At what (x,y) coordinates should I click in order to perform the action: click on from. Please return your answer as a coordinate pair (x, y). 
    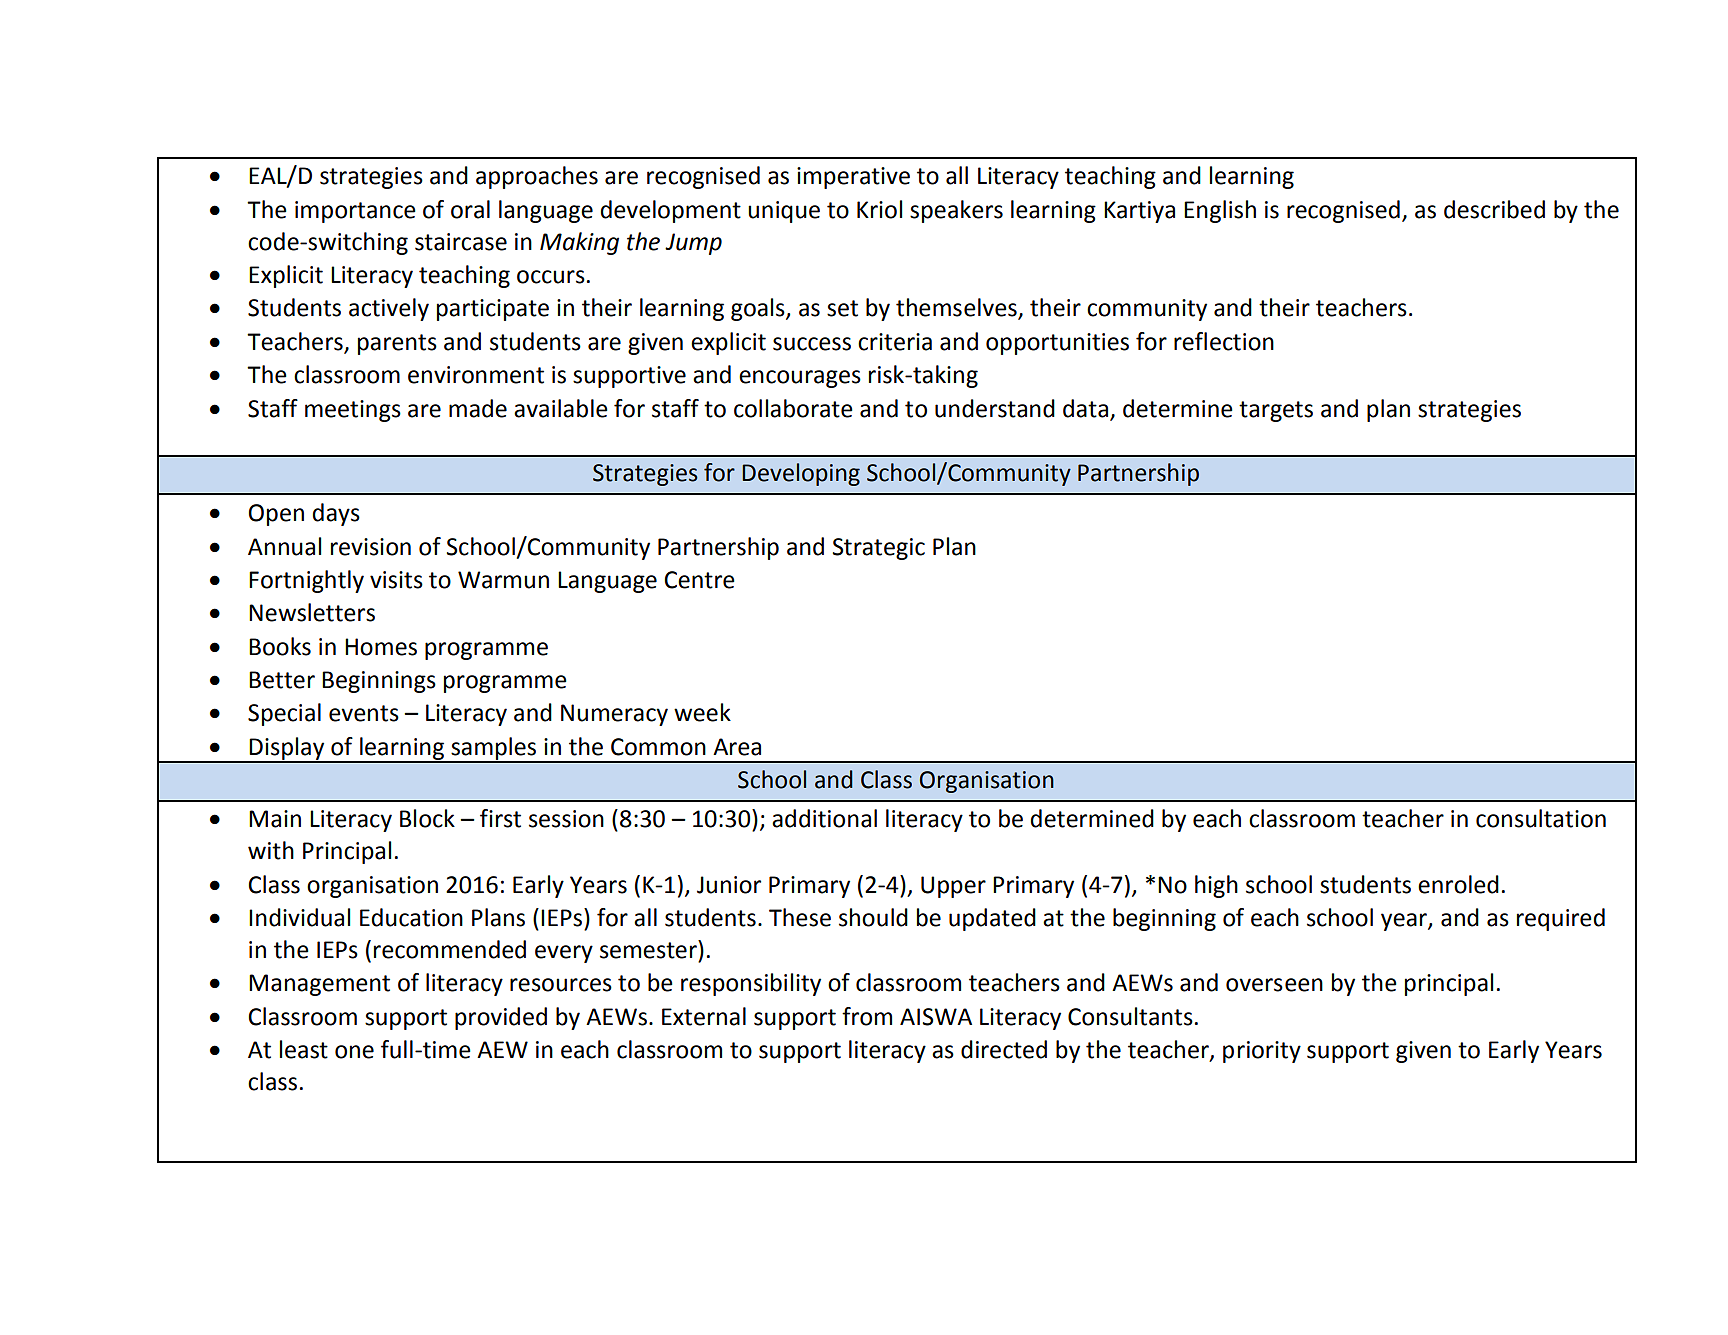
    Looking at the image, I should click on (867, 1016).
